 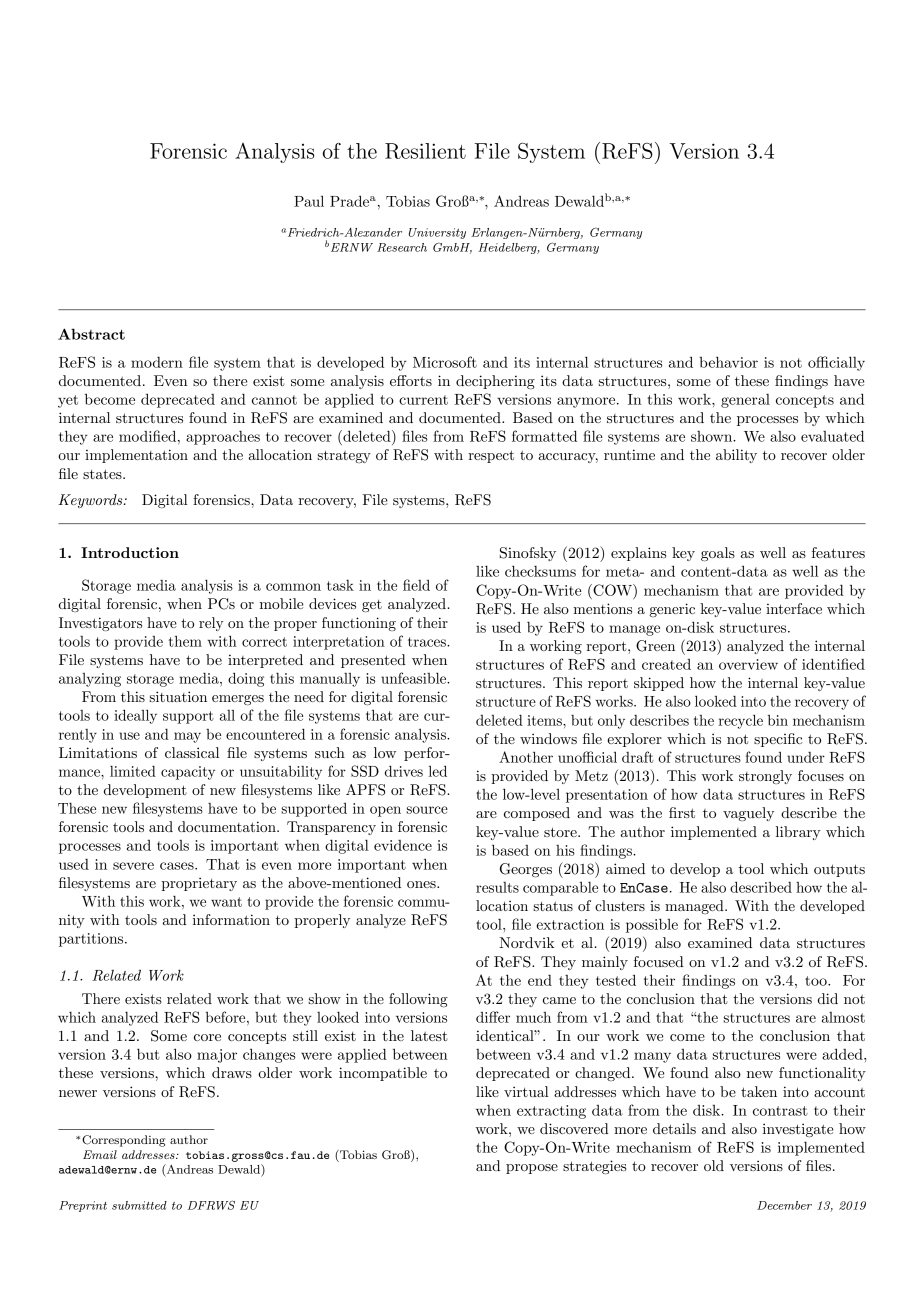 What do you see at coordinates (139, 1205) in the image?
I see `submitted` at bounding box center [139, 1205].
